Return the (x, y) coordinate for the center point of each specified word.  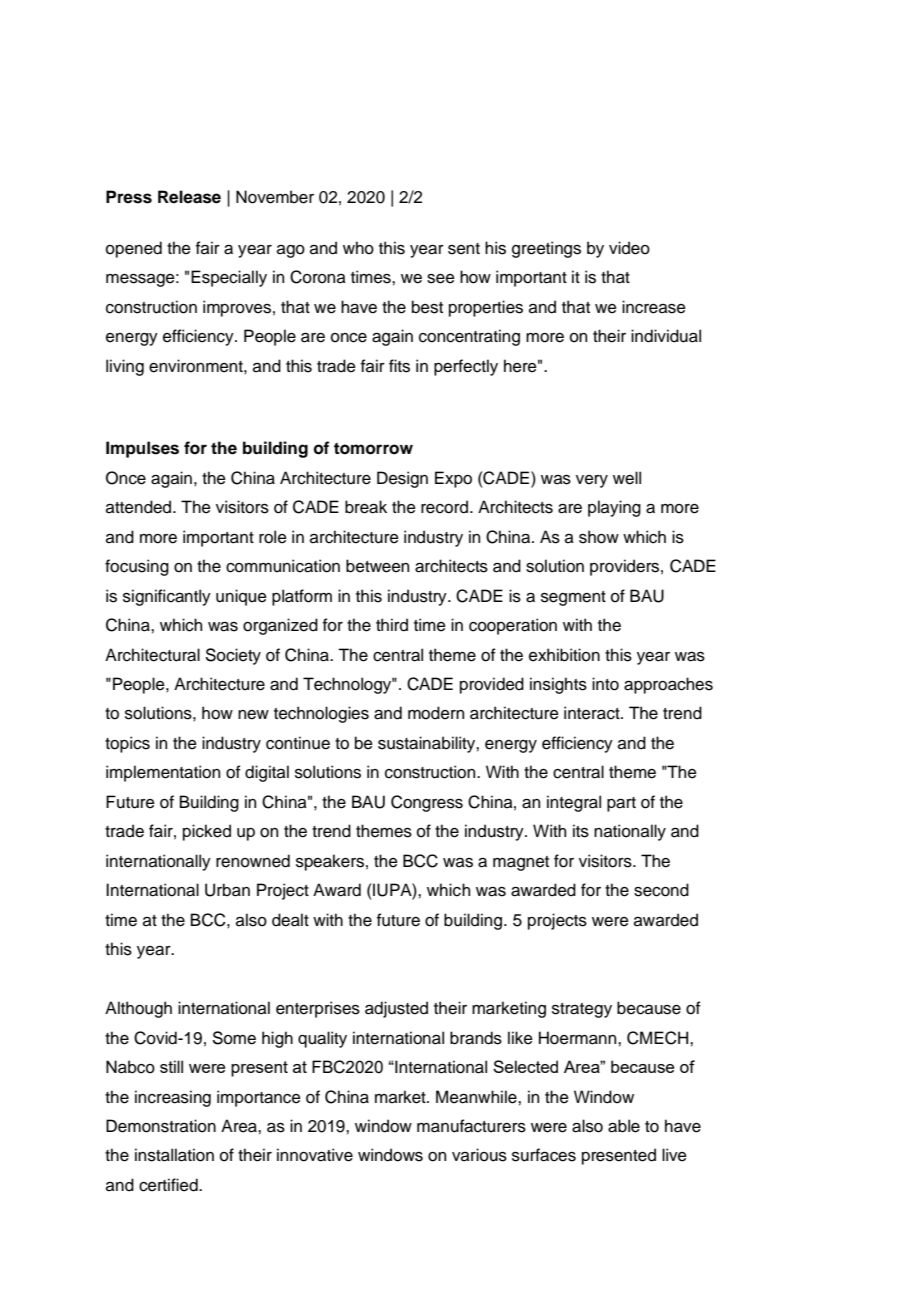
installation (174, 1155)
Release (189, 197)
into (605, 684)
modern (436, 713)
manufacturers (471, 1126)
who (358, 248)
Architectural (152, 655)
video (629, 248)
